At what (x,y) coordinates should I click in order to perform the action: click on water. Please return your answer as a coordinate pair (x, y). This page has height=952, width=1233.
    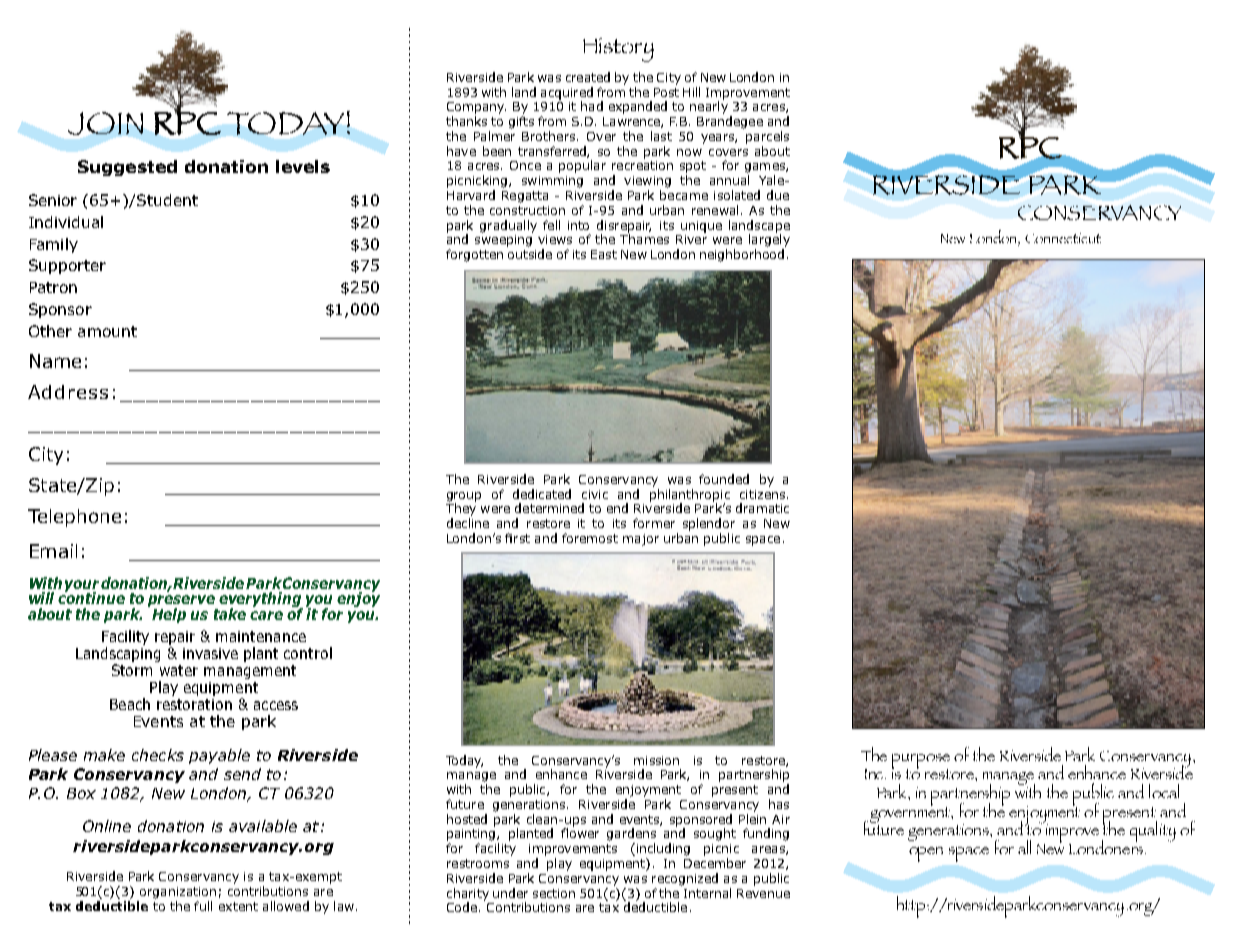
    Looking at the image, I should click on (179, 670).
